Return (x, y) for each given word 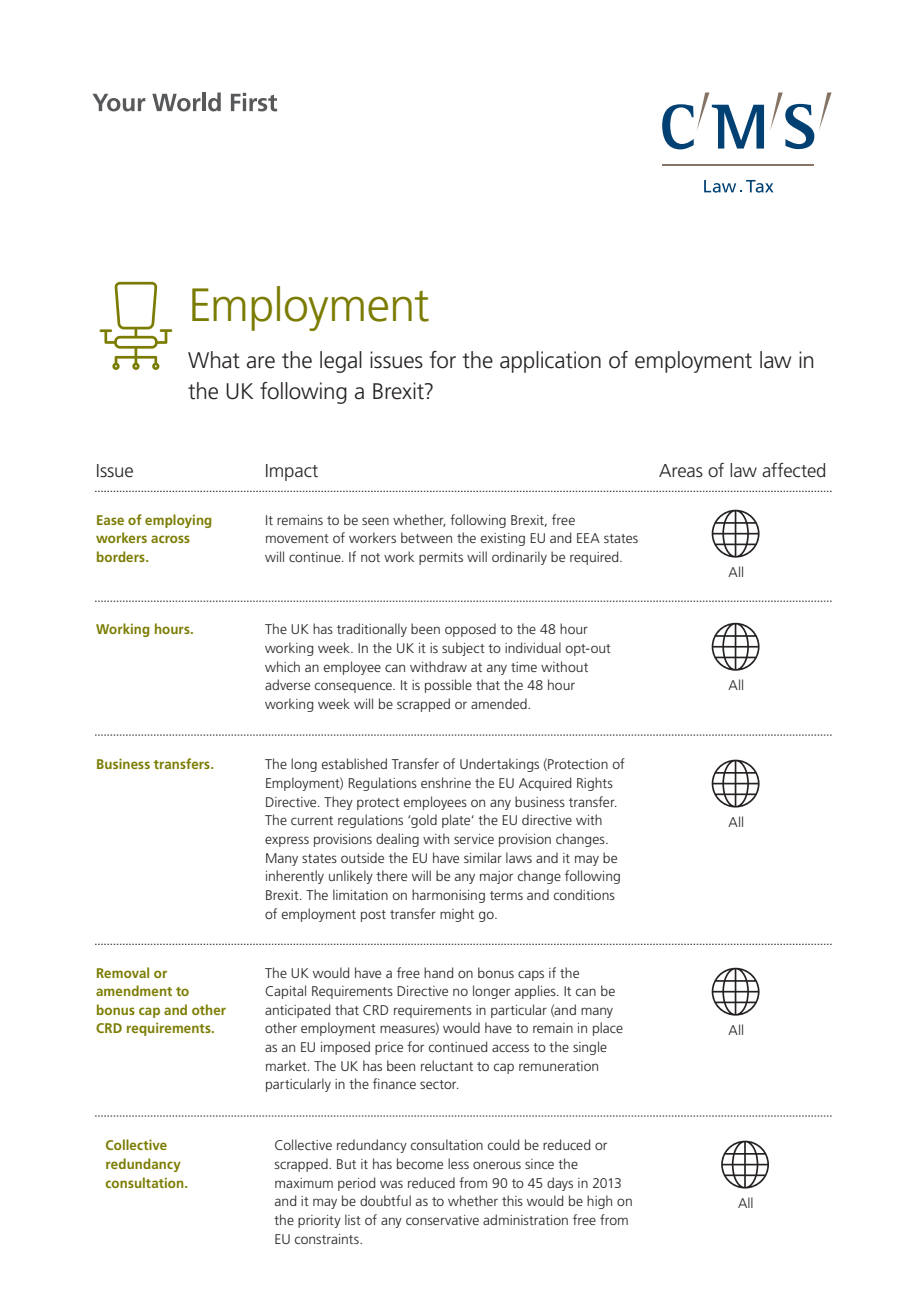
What (214, 360)
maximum (304, 1183)
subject (463, 649)
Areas (681, 470)
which (282, 666)
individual (533, 647)
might (457, 915)
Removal (123, 972)
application (550, 362)
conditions (584, 894)
